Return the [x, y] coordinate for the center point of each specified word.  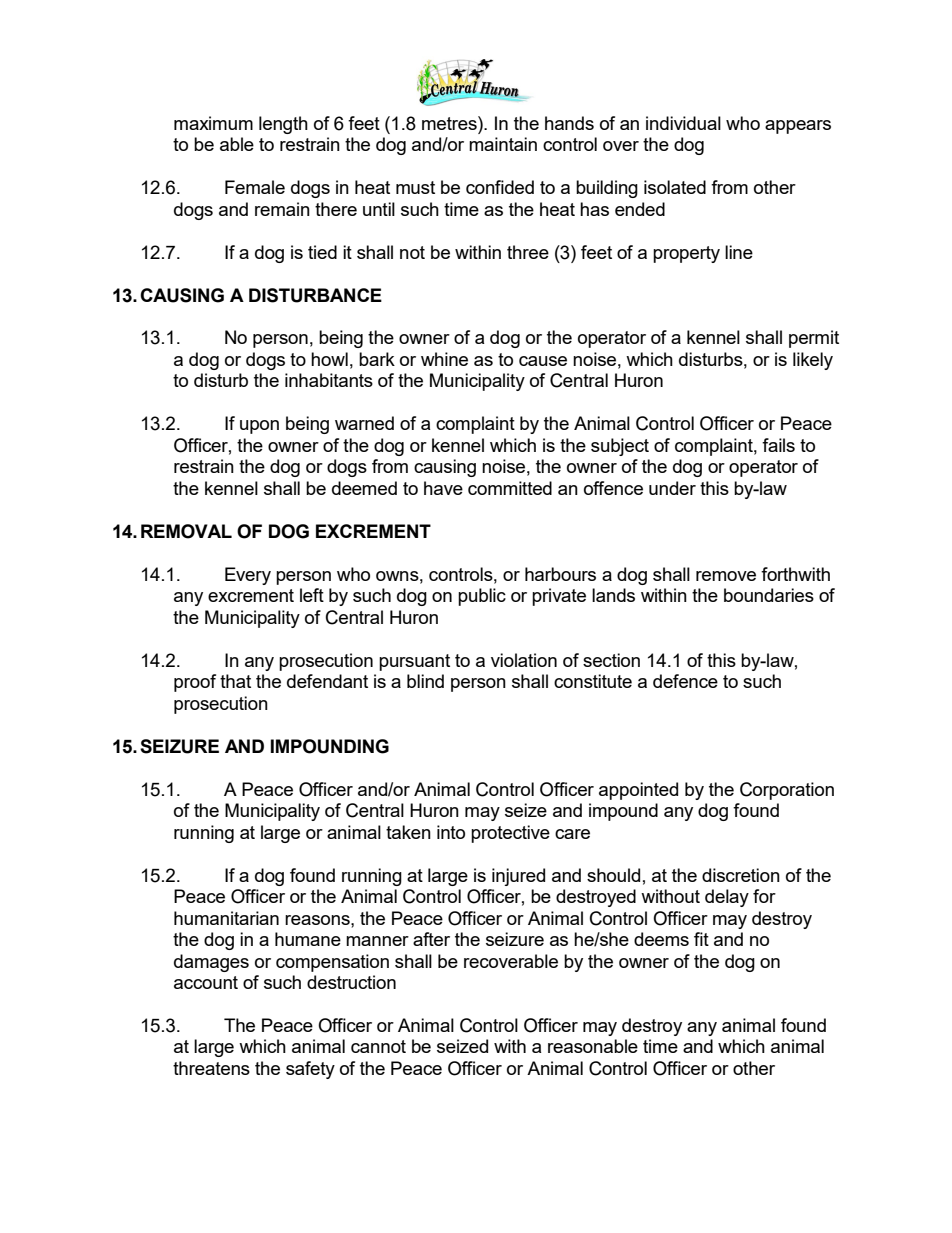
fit [701, 939]
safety [310, 1070]
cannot [378, 1046]
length [283, 125]
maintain [503, 144]
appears [798, 127]
